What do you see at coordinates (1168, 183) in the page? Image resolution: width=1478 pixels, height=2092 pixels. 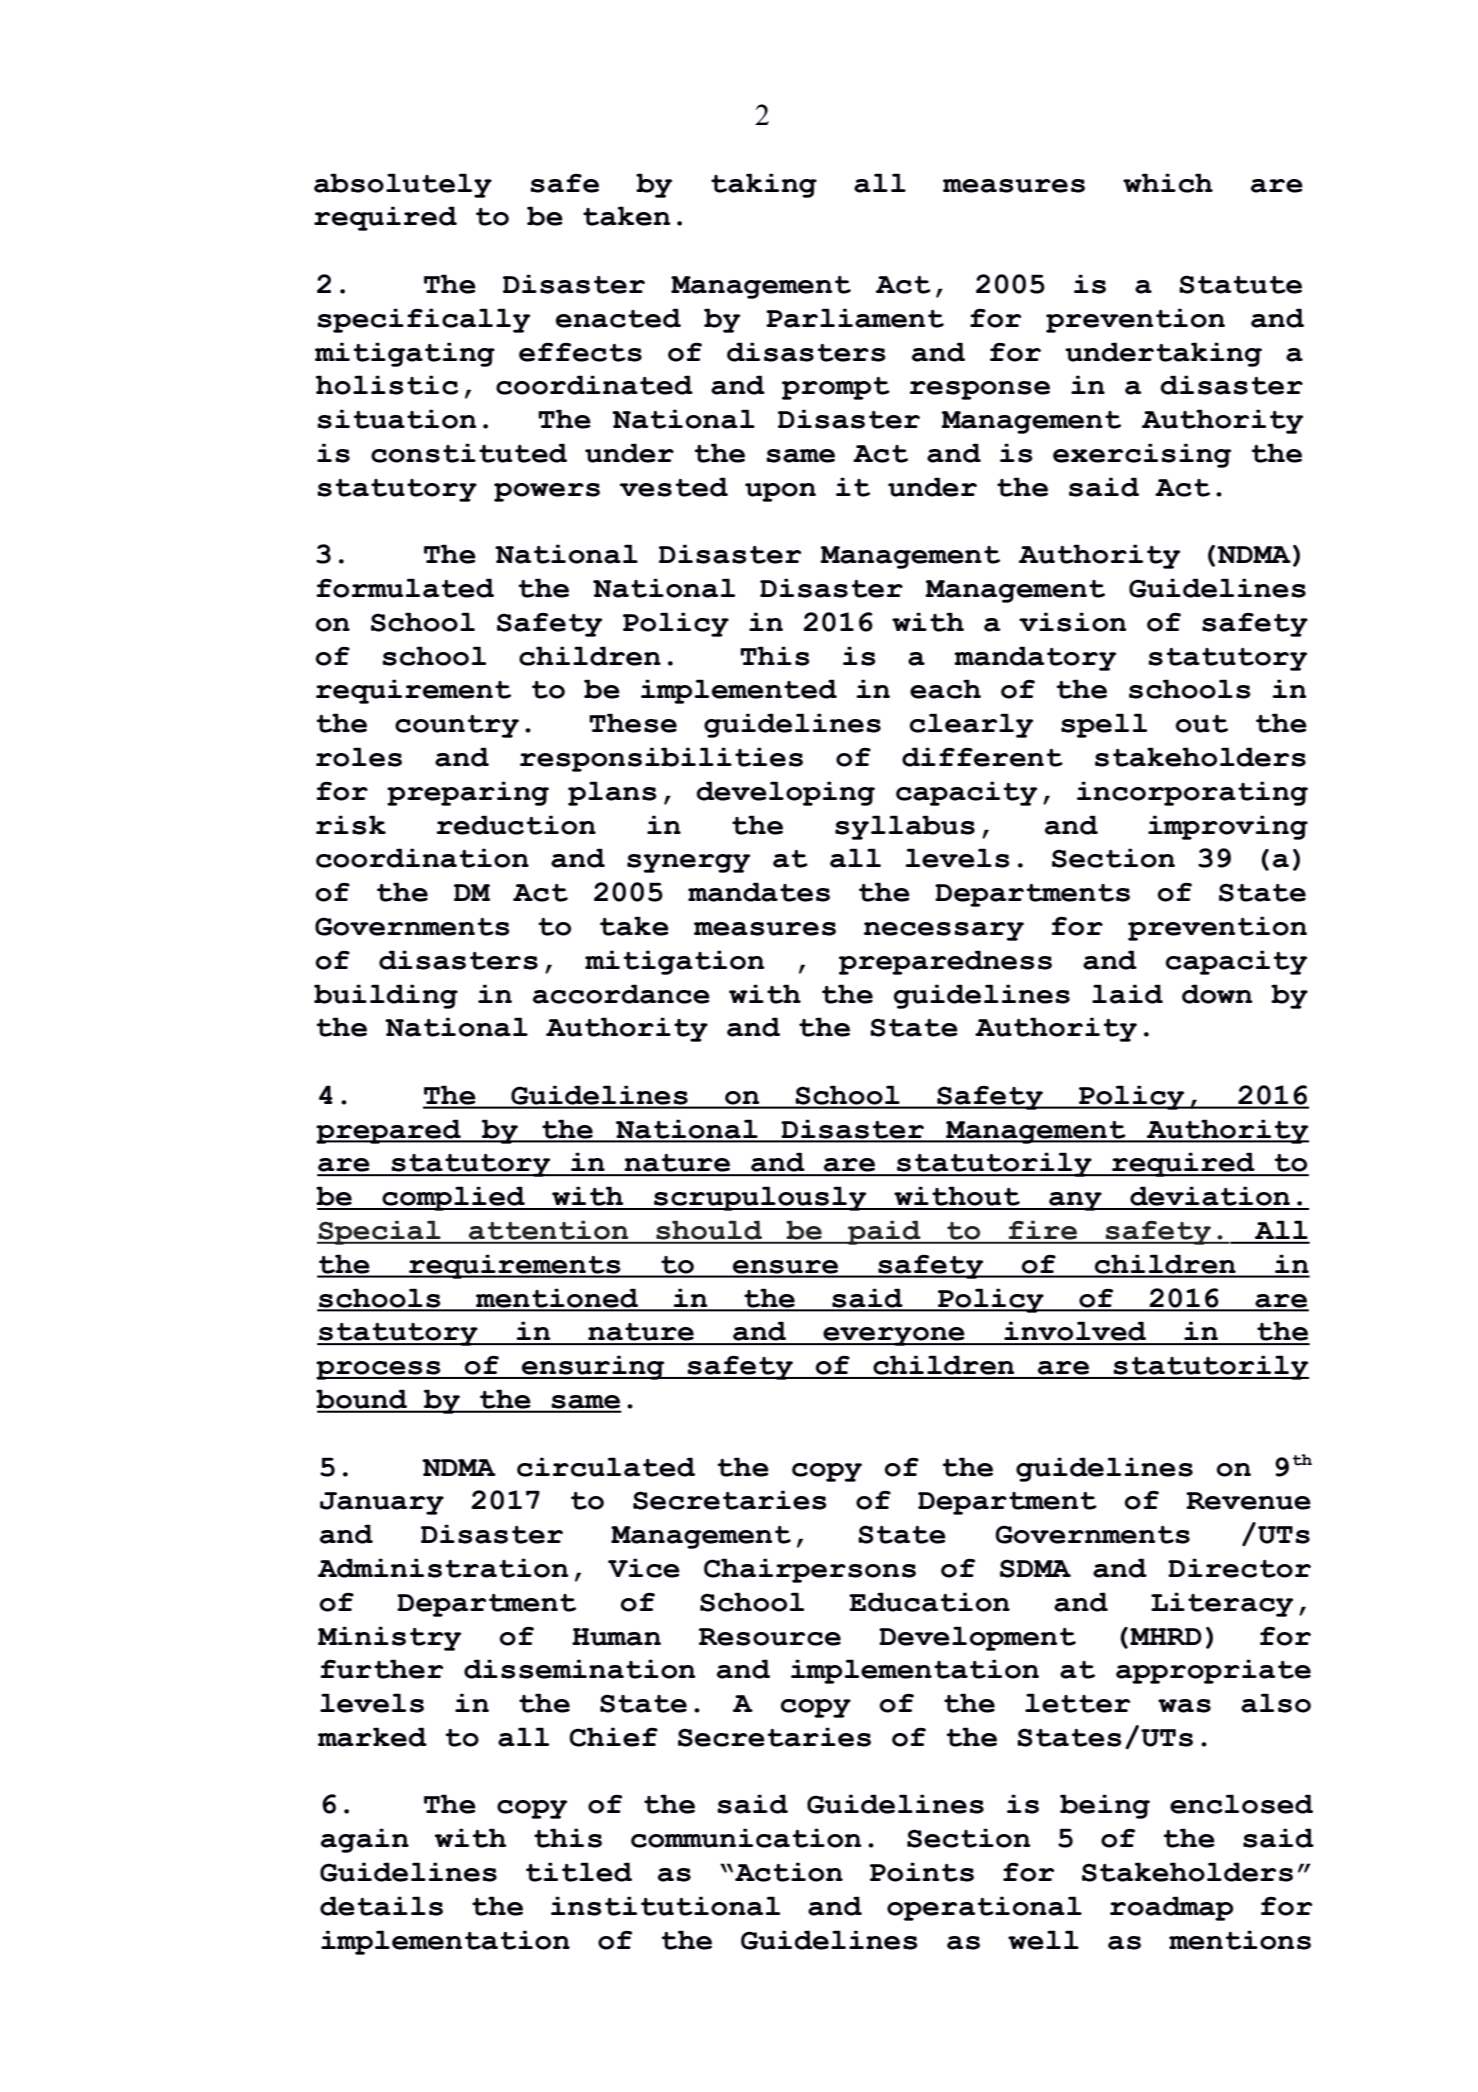 I see `which` at bounding box center [1168, 183].
